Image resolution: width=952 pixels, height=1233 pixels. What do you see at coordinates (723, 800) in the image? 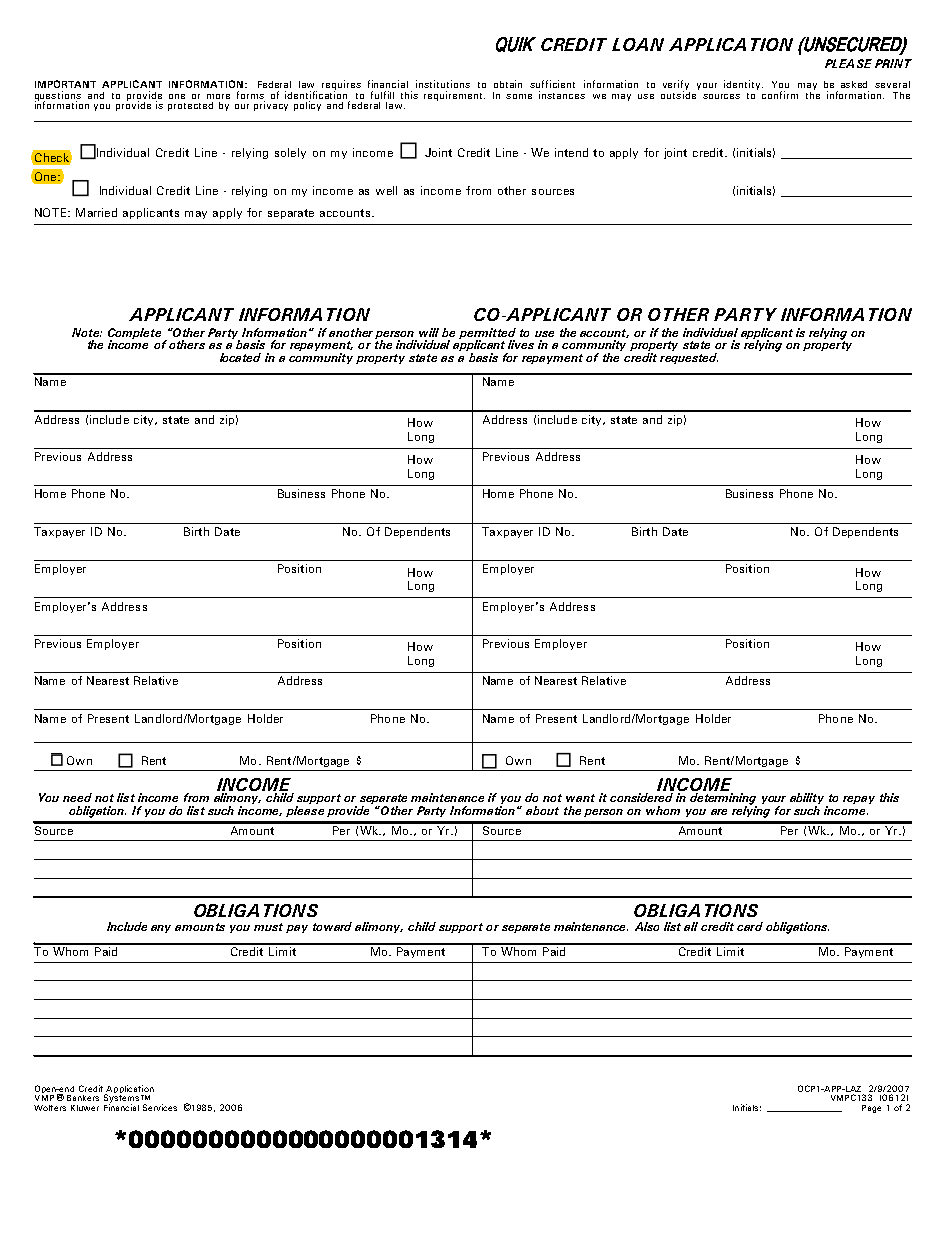
I see `determining` at bounding box center [723, 800].
